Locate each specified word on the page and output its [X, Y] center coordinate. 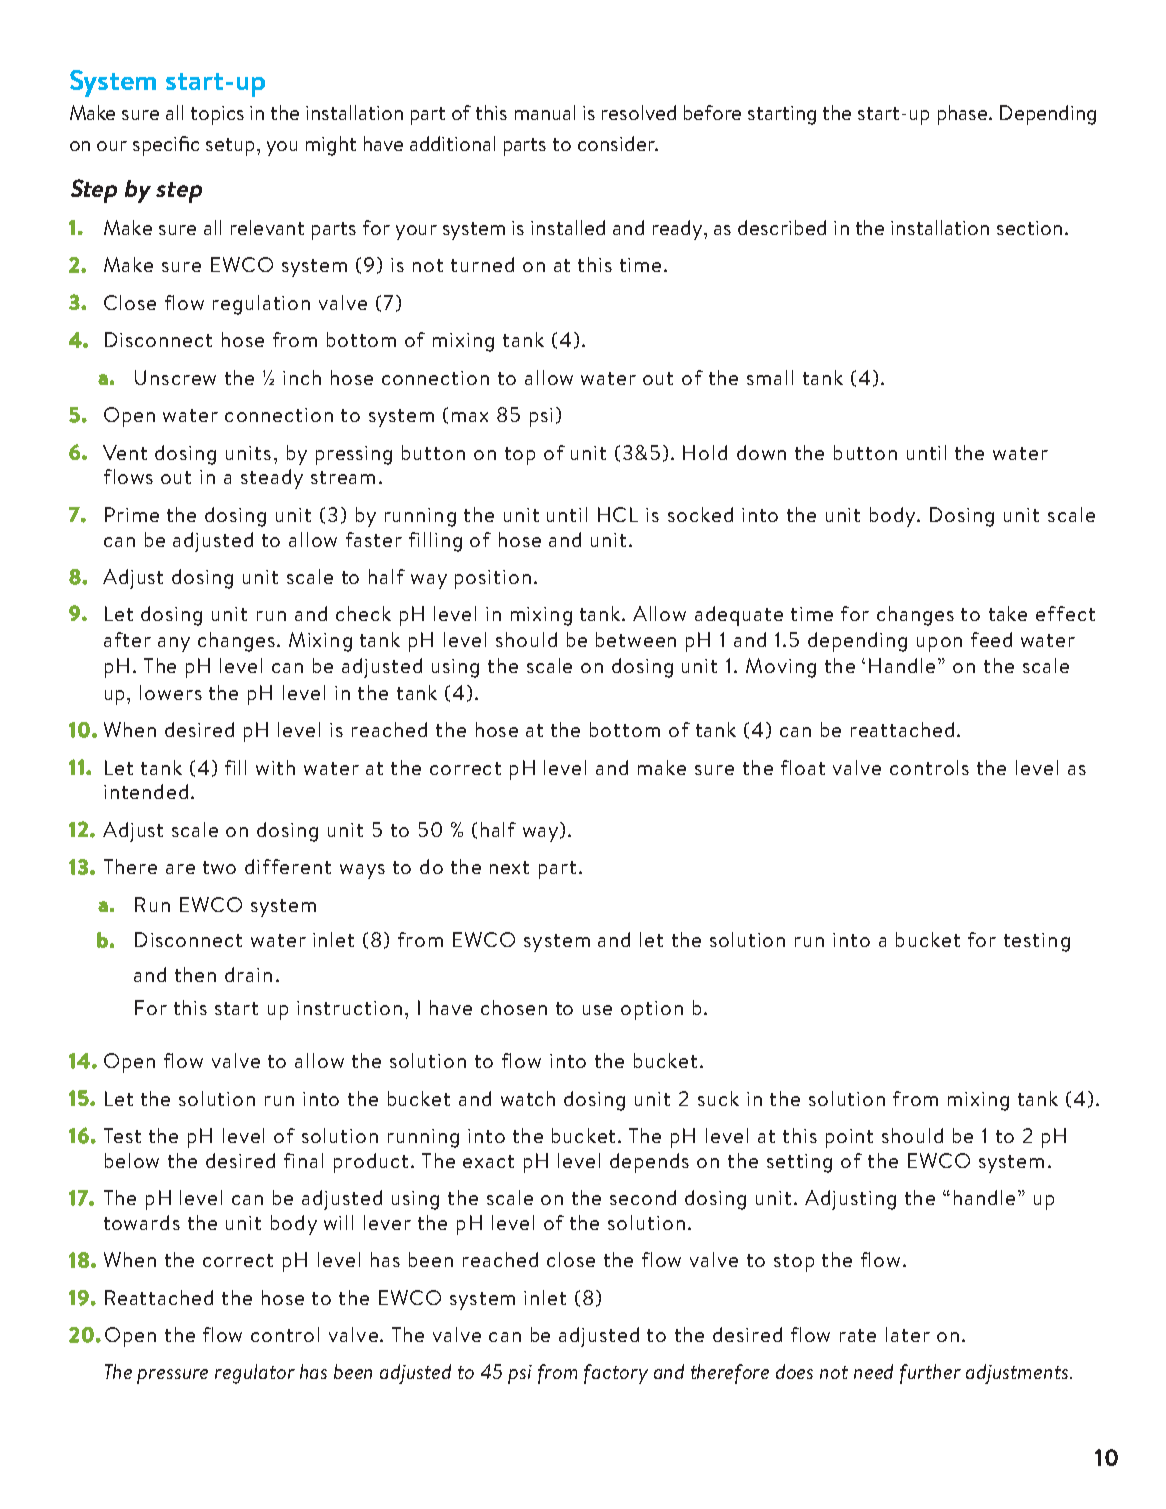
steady [272, 479]
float [803, 767]
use [597, 1010]
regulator [255, 1374]
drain [248, 974]
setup [230, 147]
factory [616, 1374]
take [1008, 613]
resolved [639, 112]
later [908, 1334]
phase [964, 115]
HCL [618, 514]
